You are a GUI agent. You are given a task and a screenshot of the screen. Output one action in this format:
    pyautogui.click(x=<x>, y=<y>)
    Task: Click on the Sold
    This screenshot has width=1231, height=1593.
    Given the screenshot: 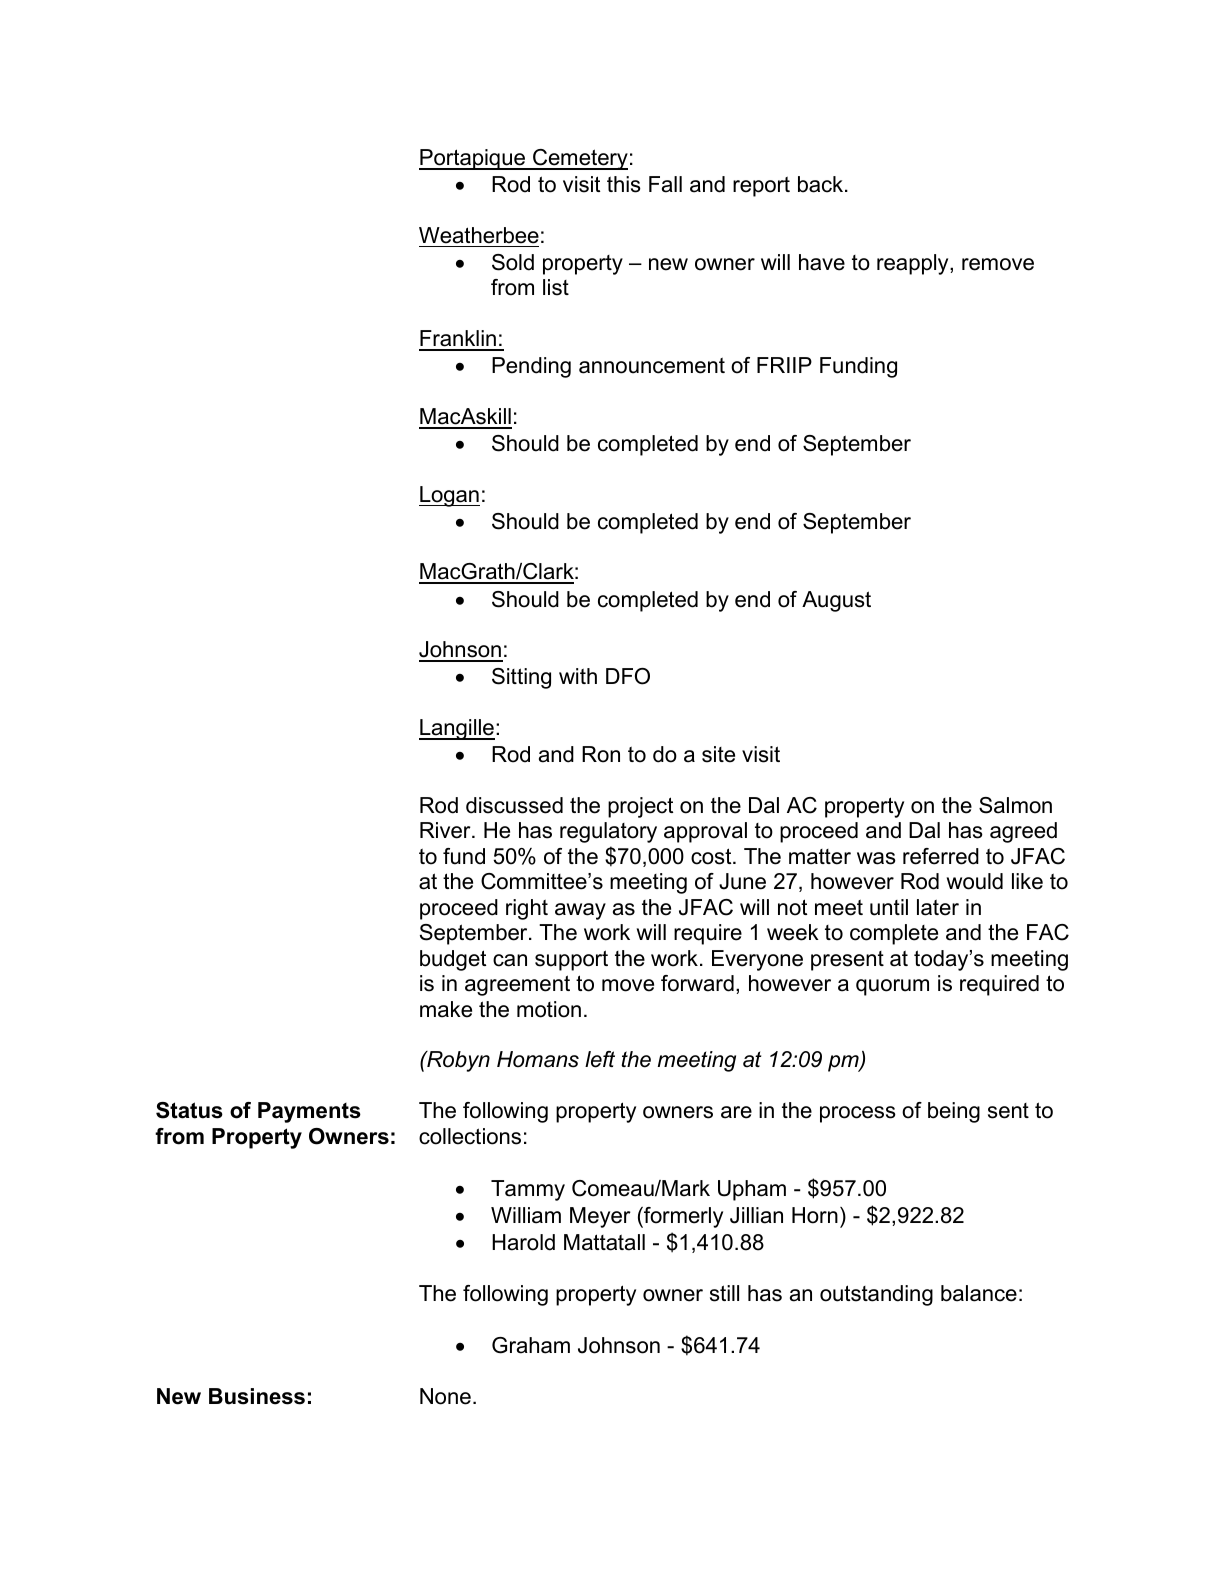 What is the action you would take?
    pyautogui.click(x=513, y=262)
